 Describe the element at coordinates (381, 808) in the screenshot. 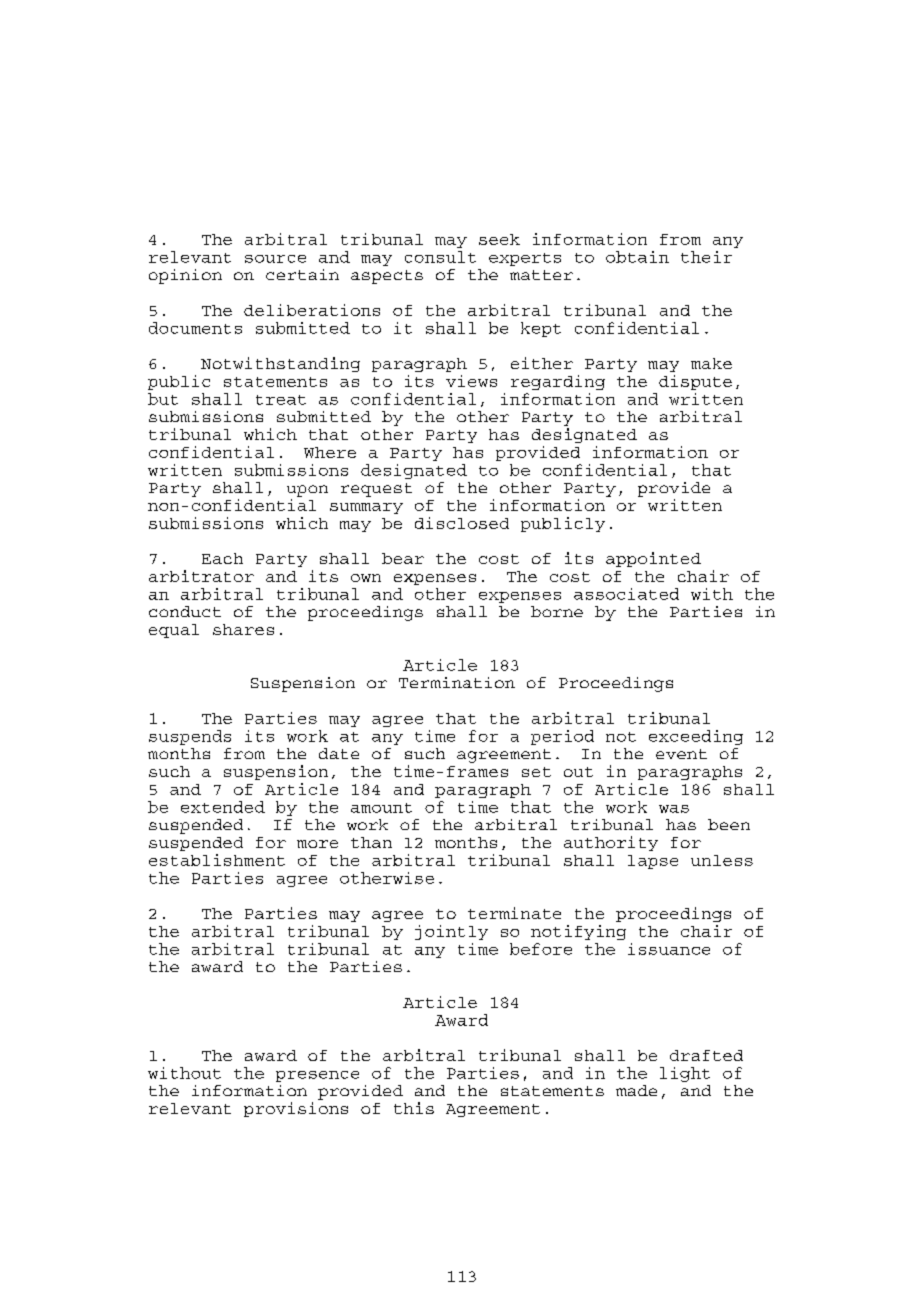

I see `amount` at that location.
